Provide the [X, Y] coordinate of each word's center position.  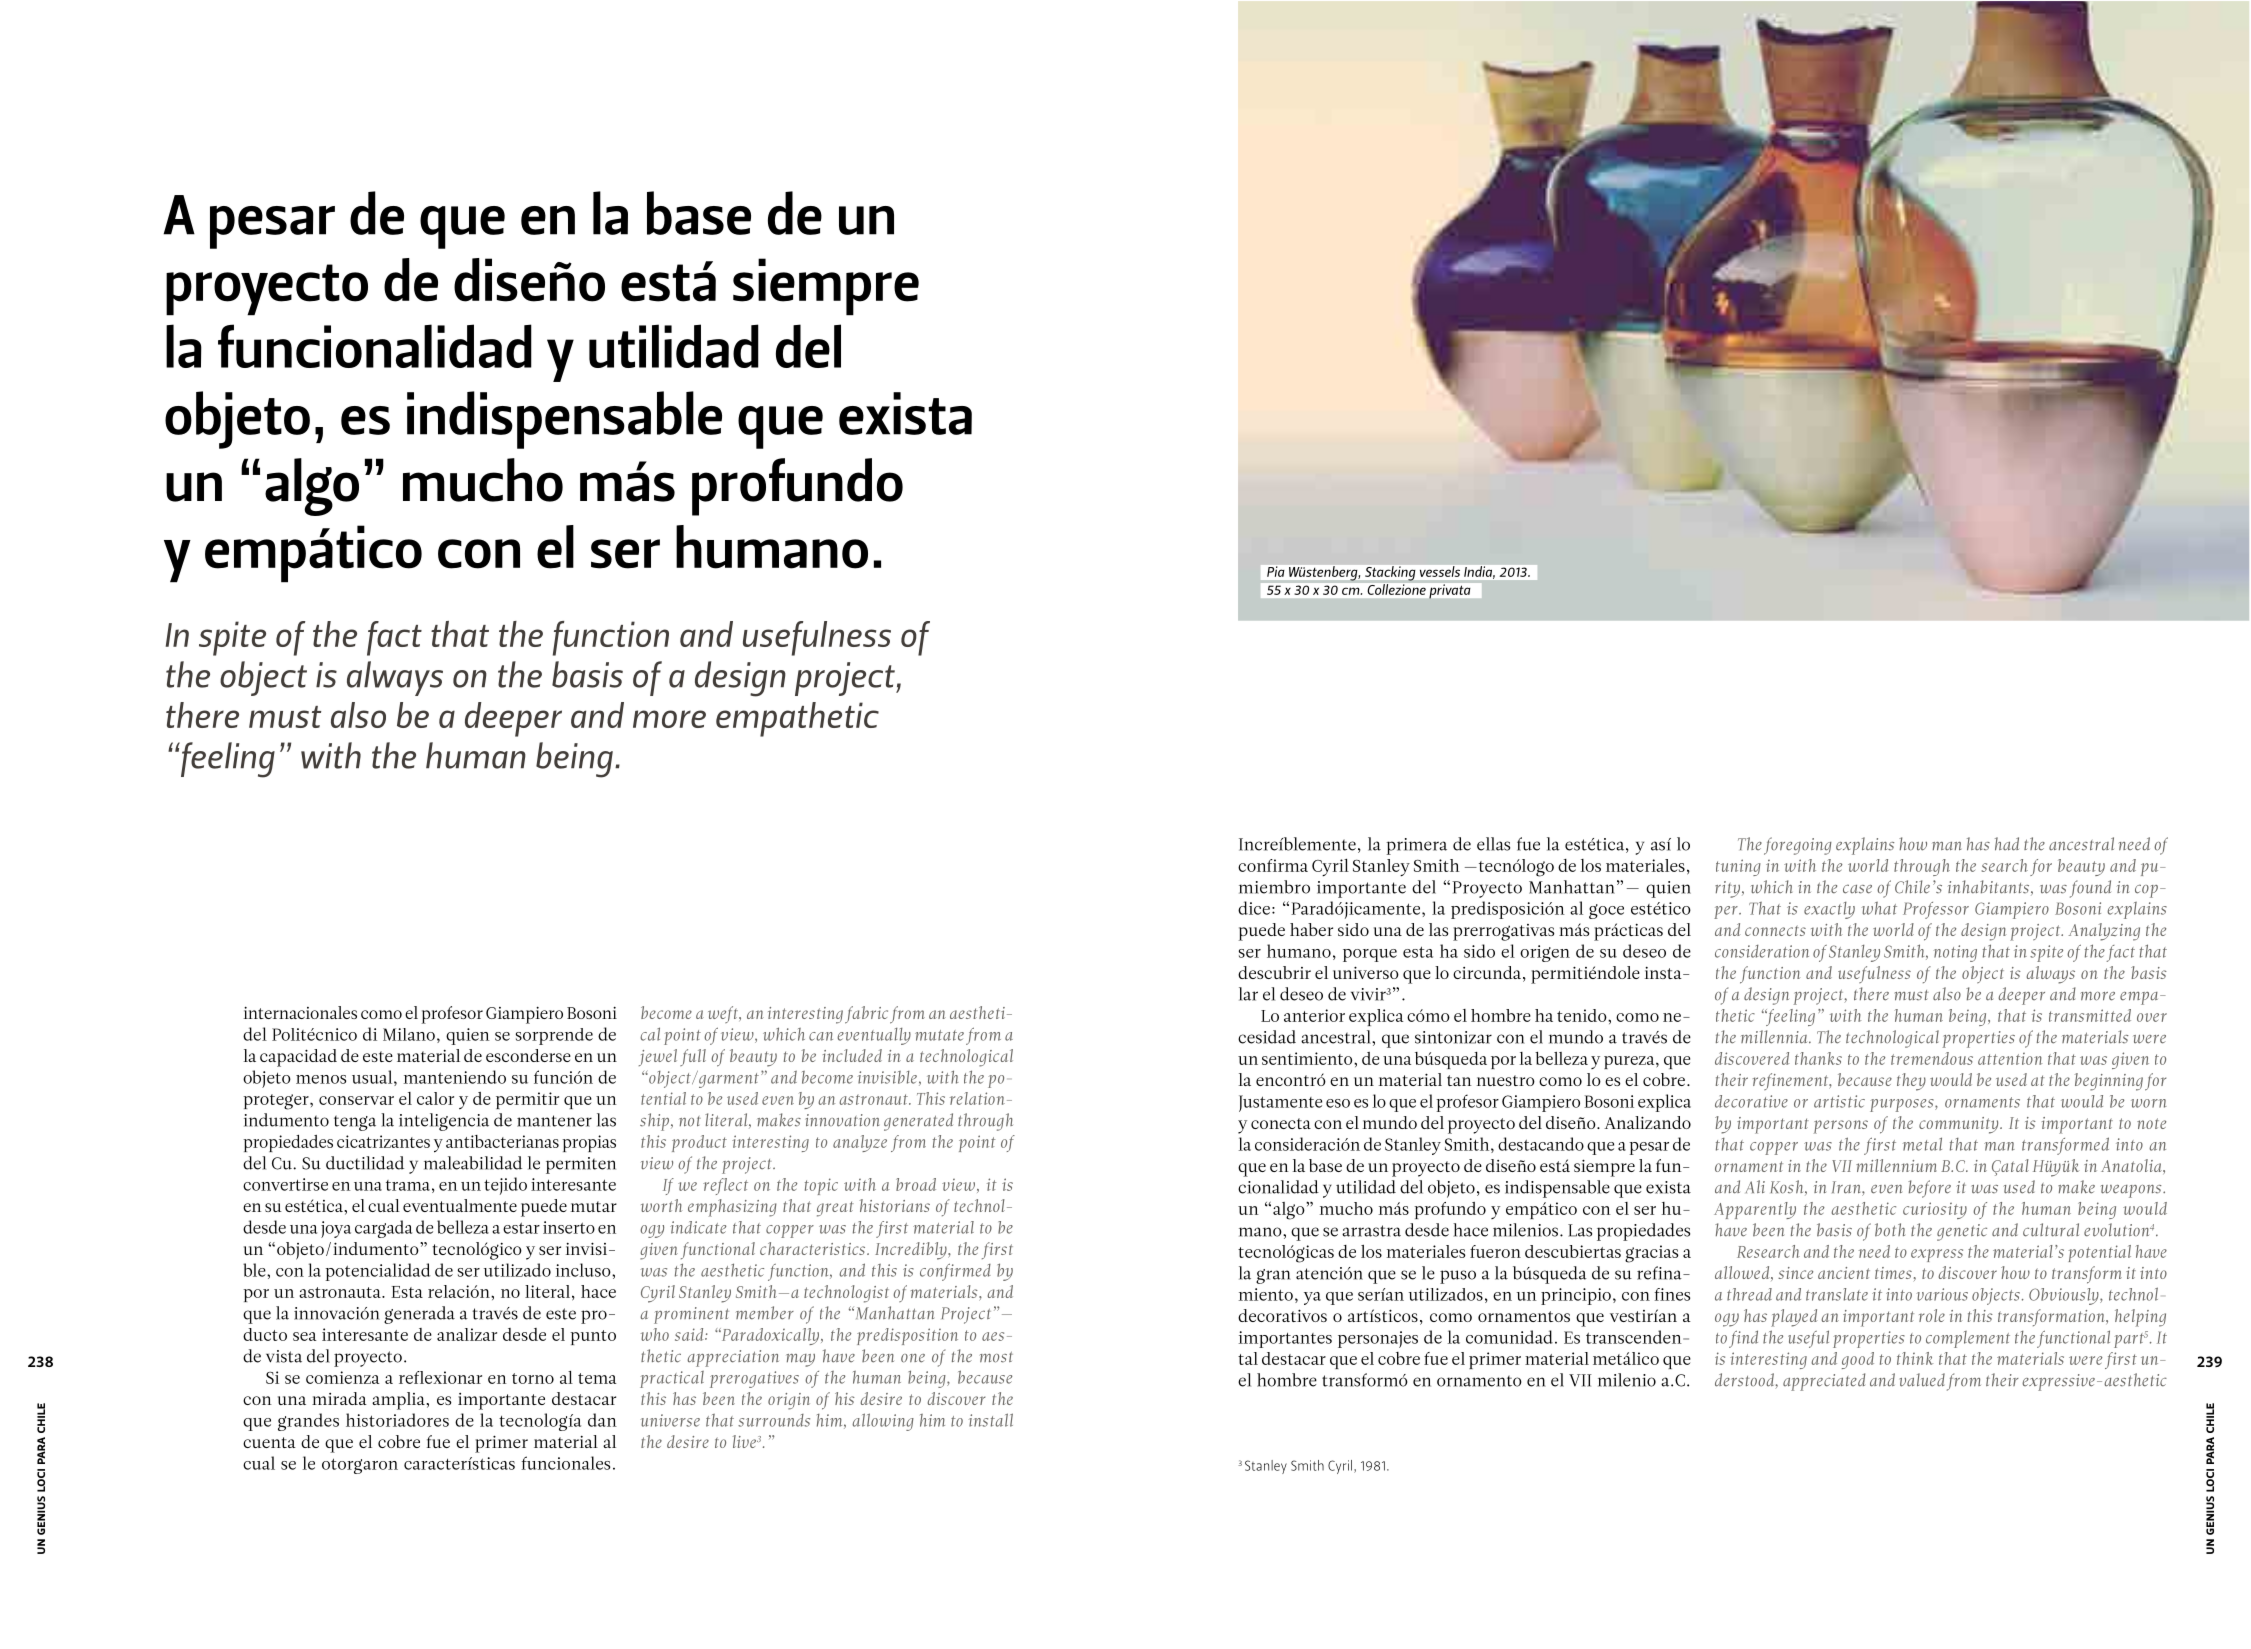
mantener [554, 1121]
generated [918, 1122]
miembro [1274, 887]
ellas [1493, 844]
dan [602, 1420]
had [2007, 844]
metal [1922, 1144]
